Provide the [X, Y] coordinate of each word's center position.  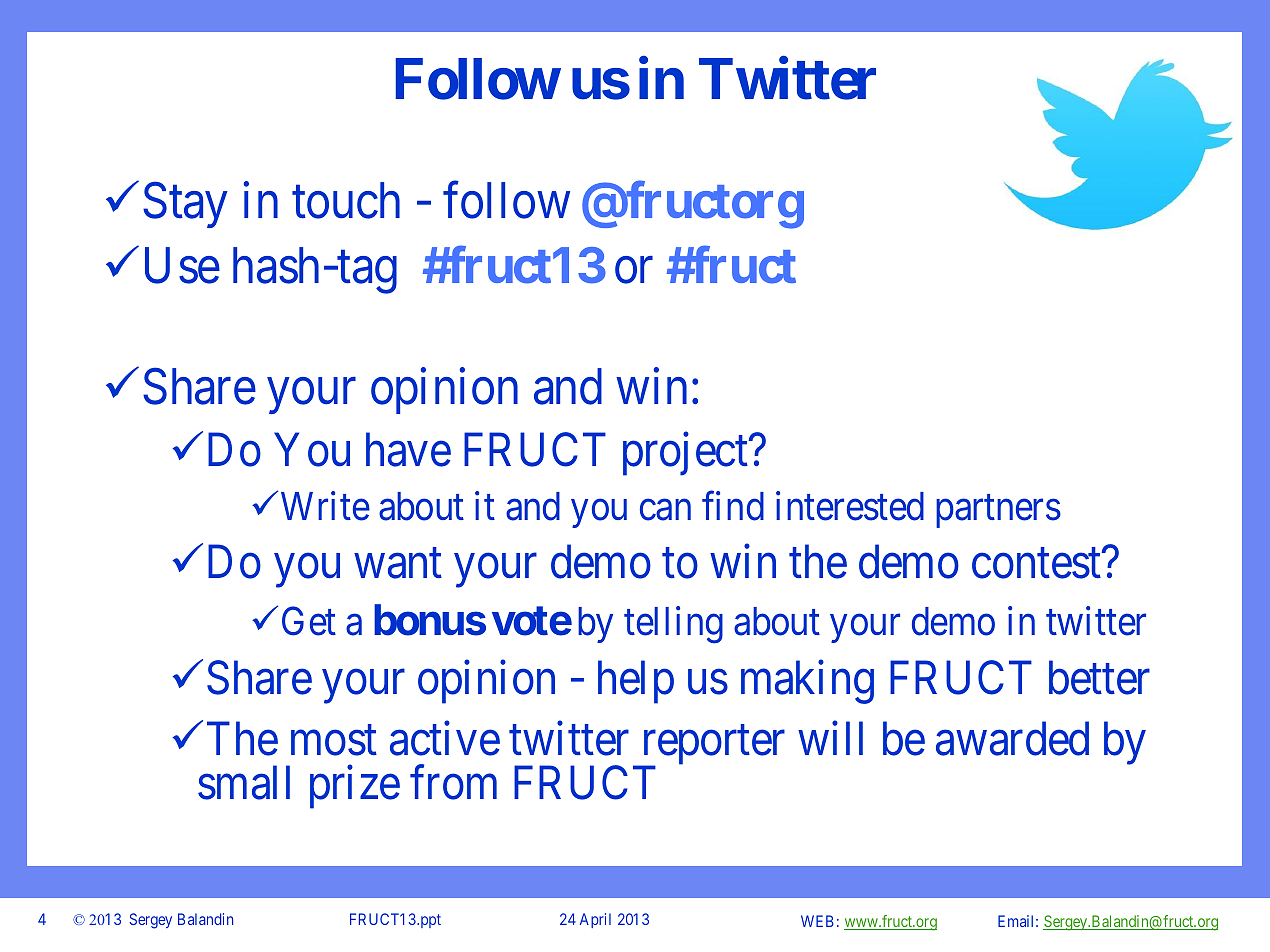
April [595, 920]
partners [998, 512]
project [687, 454]
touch [346, 200]
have [408, 450]
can [665, 510]
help [636, 682]
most [334, 741]
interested [850, 506]
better [1099, 678]
